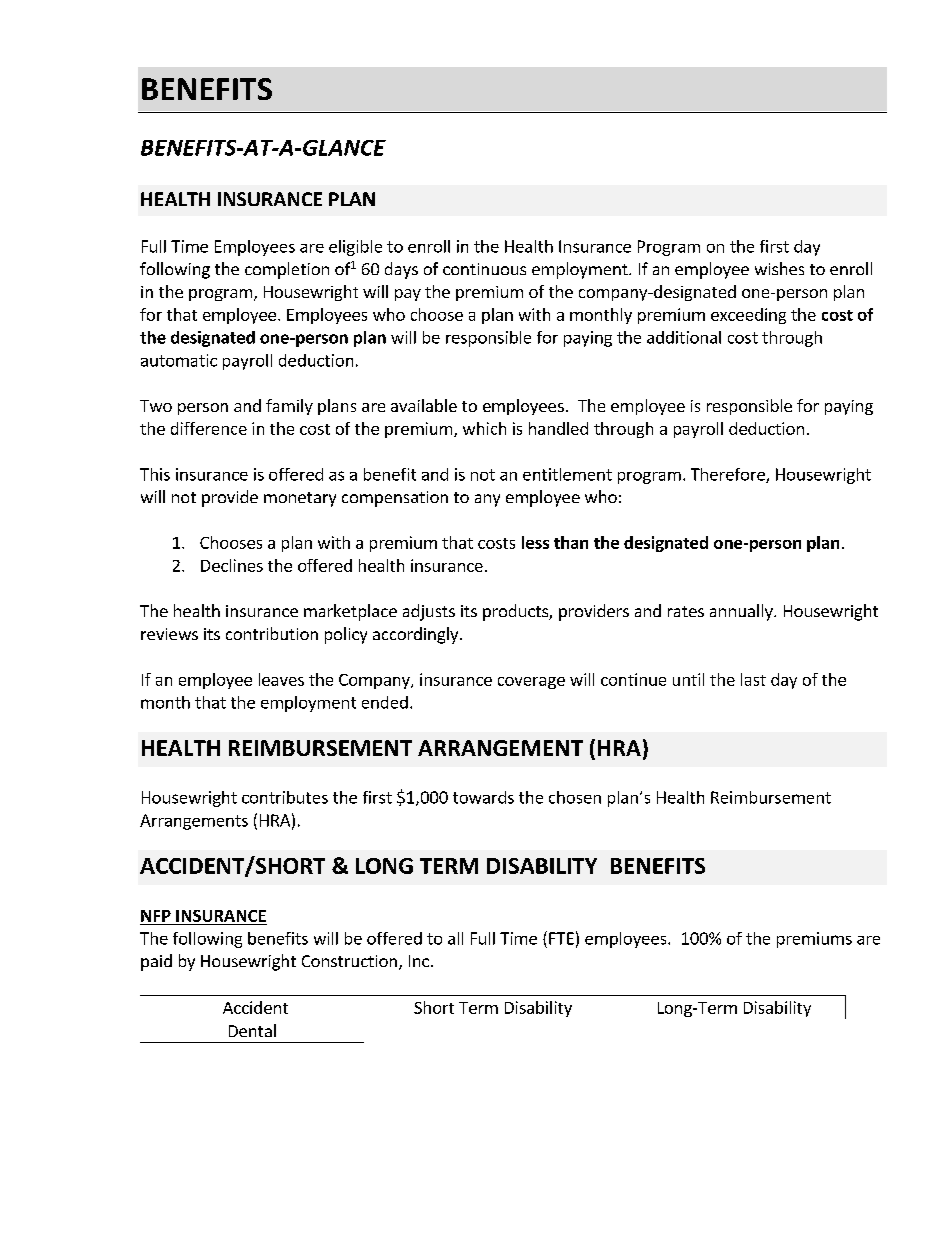 Image resolution: width=952 pixels, height=1233 pixels. What do you see at coordinates (484, 428) in the screenshot?
I see `which` at bounding box center [484, 428].
